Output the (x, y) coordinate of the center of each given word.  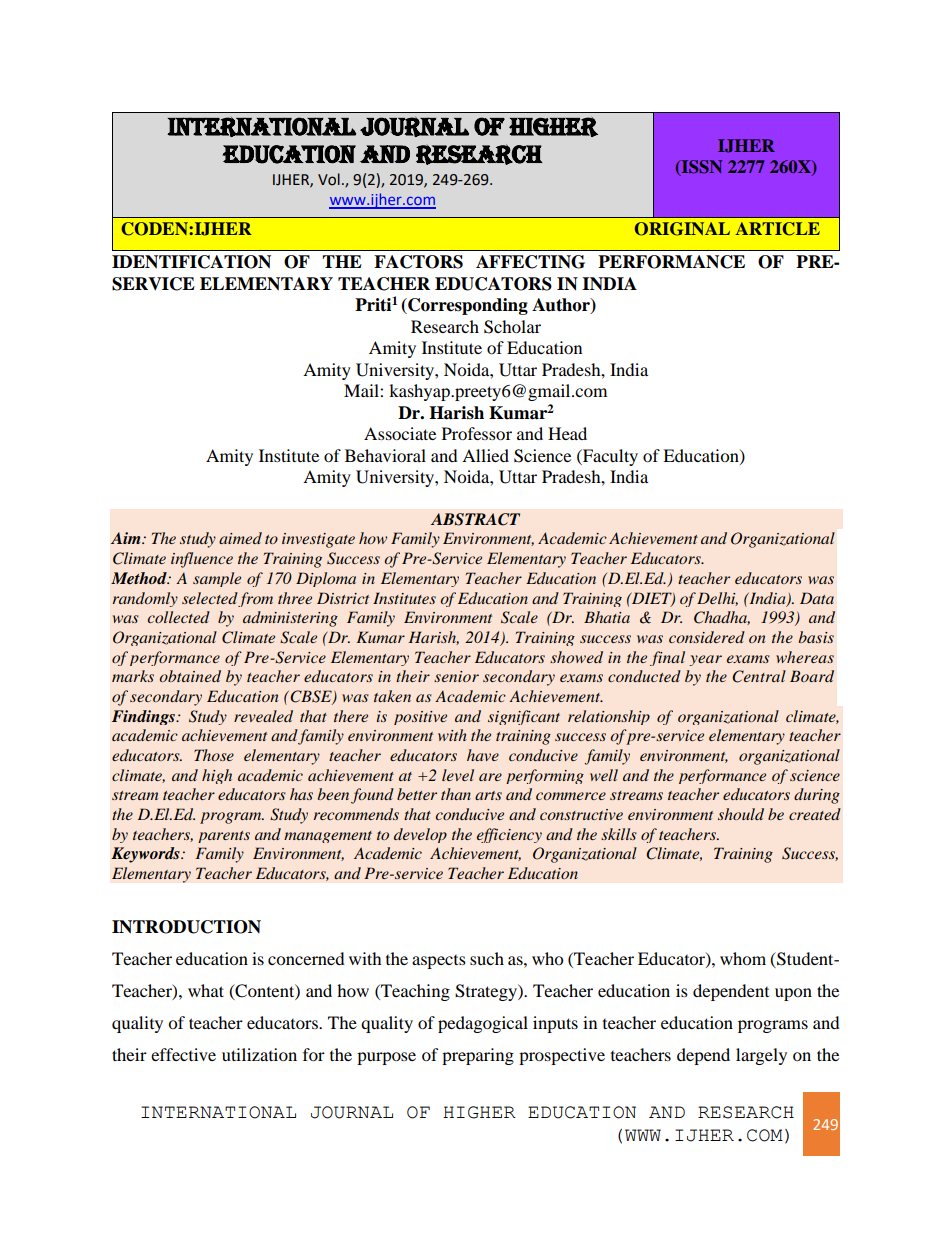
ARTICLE (778, 229)
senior (456, 676)
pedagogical (483, 1024)
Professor (477, 433)
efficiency (509, 835)
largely (761, 1056)
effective (183, 1054)
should (741, 814)
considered (707, 637)
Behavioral (385, 455)
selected (210, 598)
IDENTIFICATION (191, 262)
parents (224, 837)
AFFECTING (530, 262)
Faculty (609, 457)
